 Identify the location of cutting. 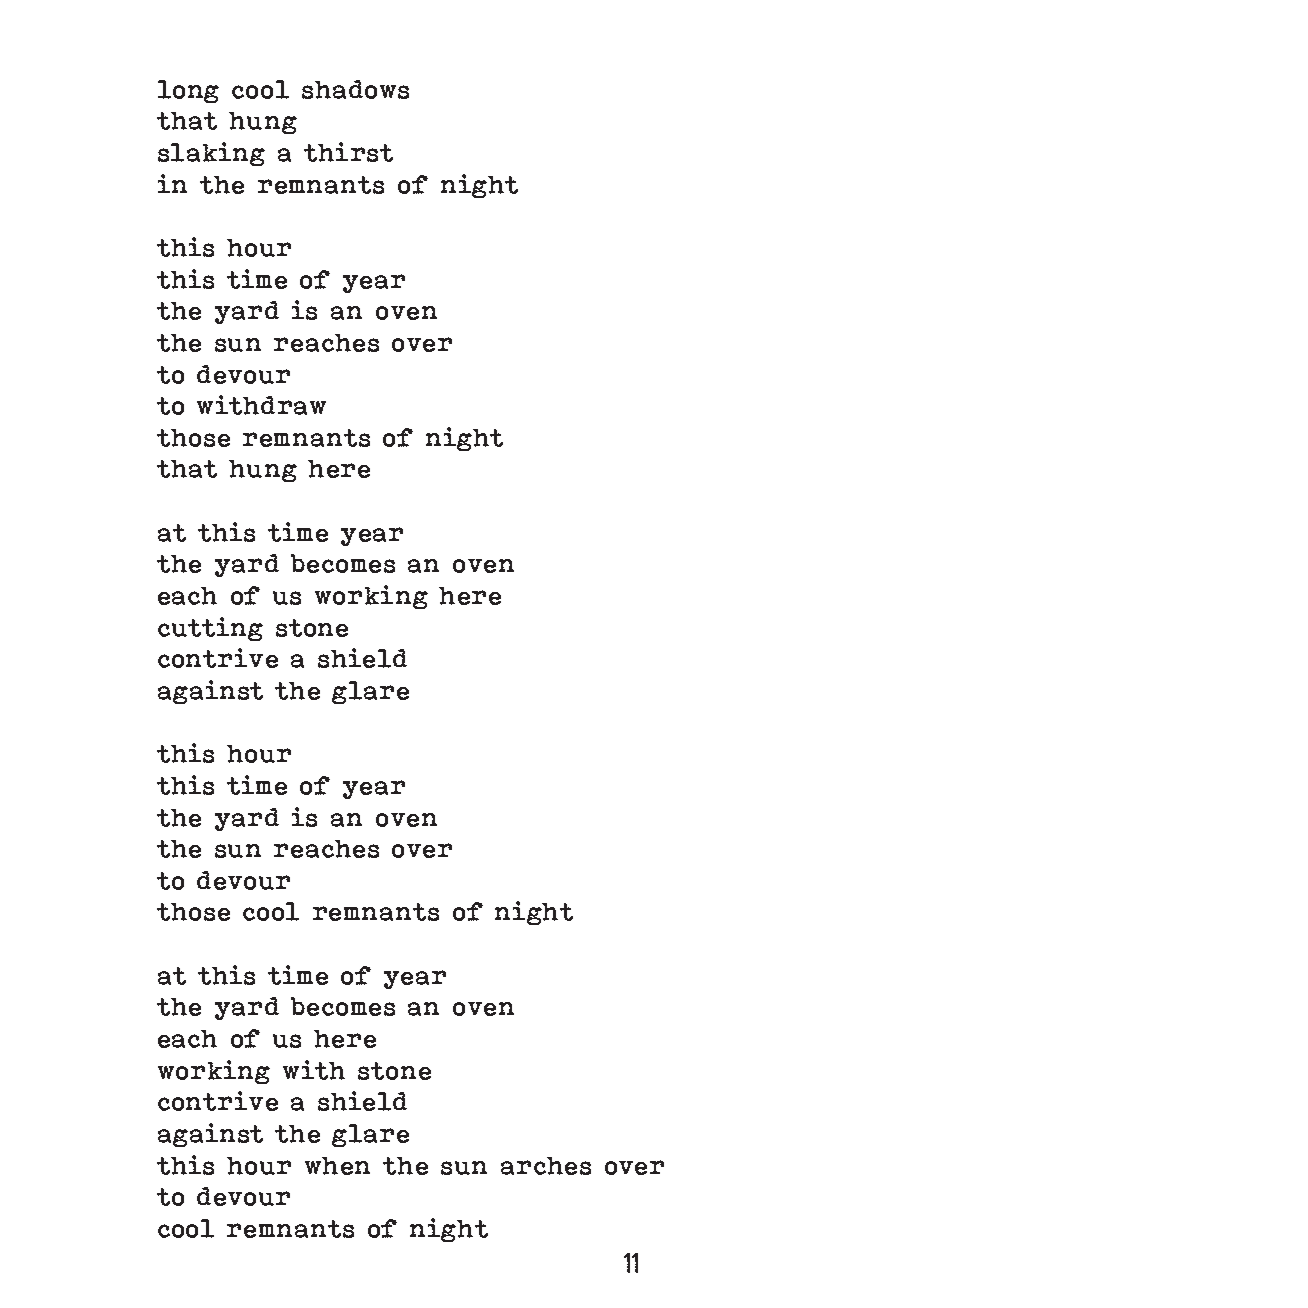
(210, 629).
